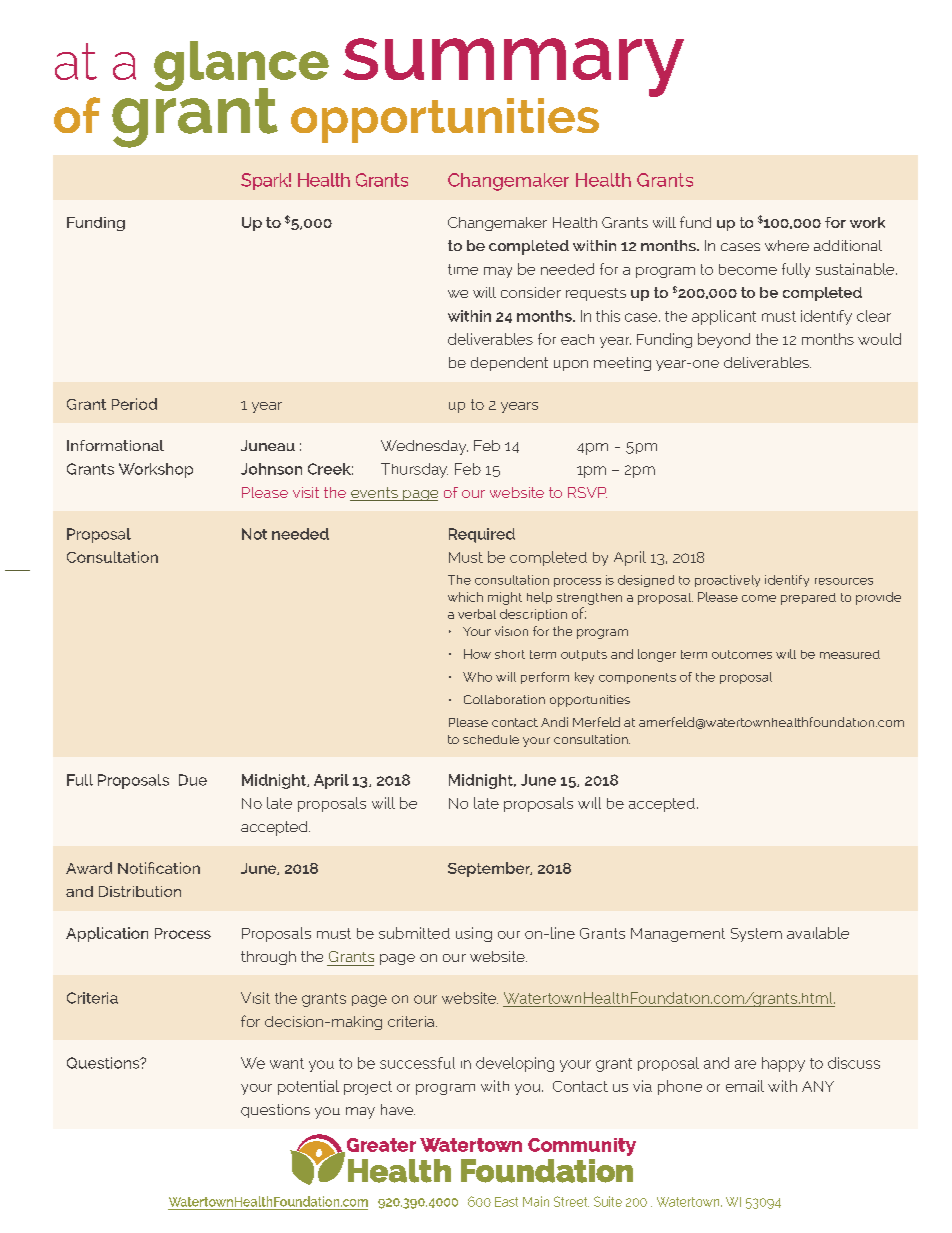 The width and height of the screenshot is (952, 1233). I want to click on East, so click(506, 1202).
